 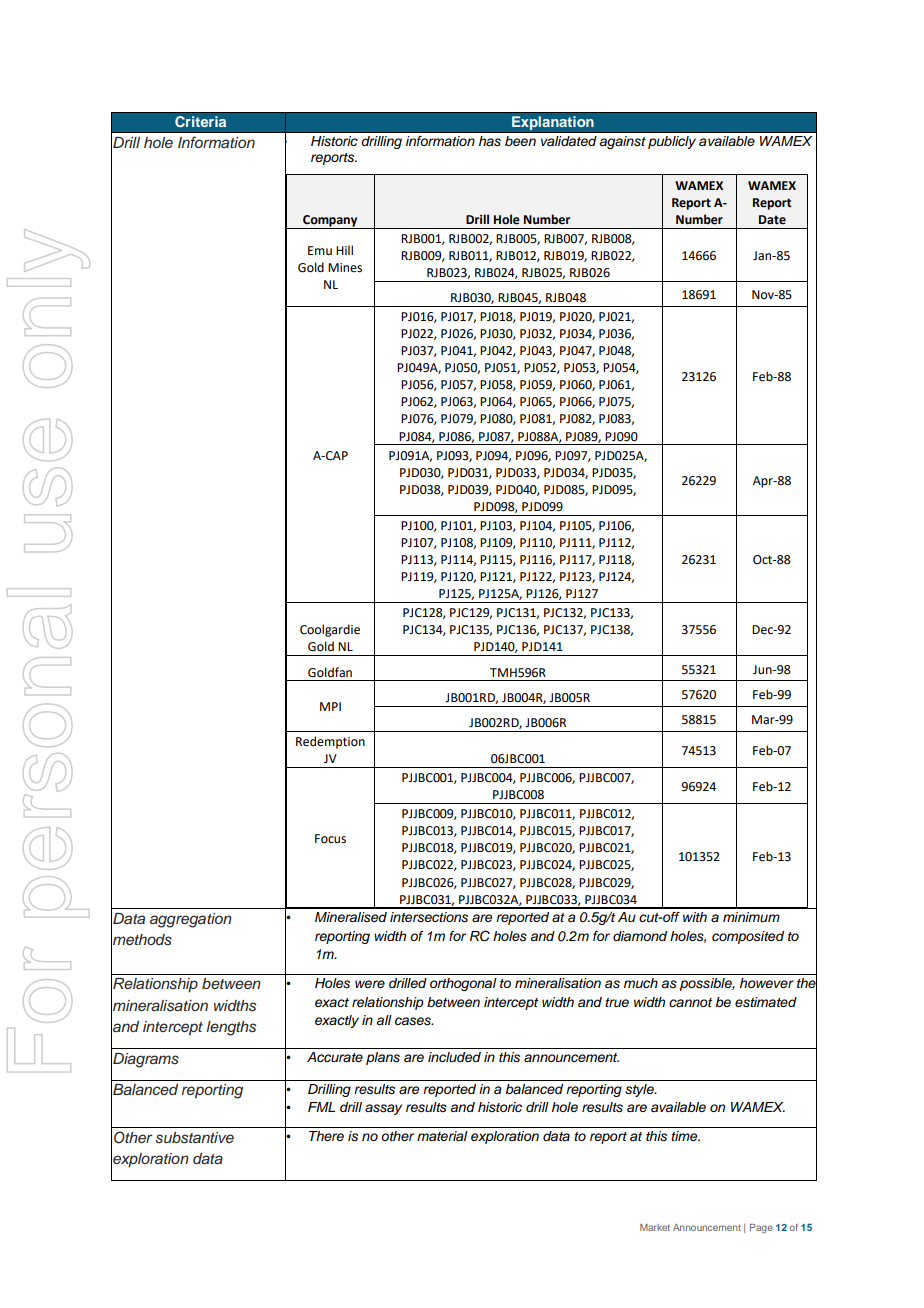 I want to click on material, so click(x=442, y=1136).
